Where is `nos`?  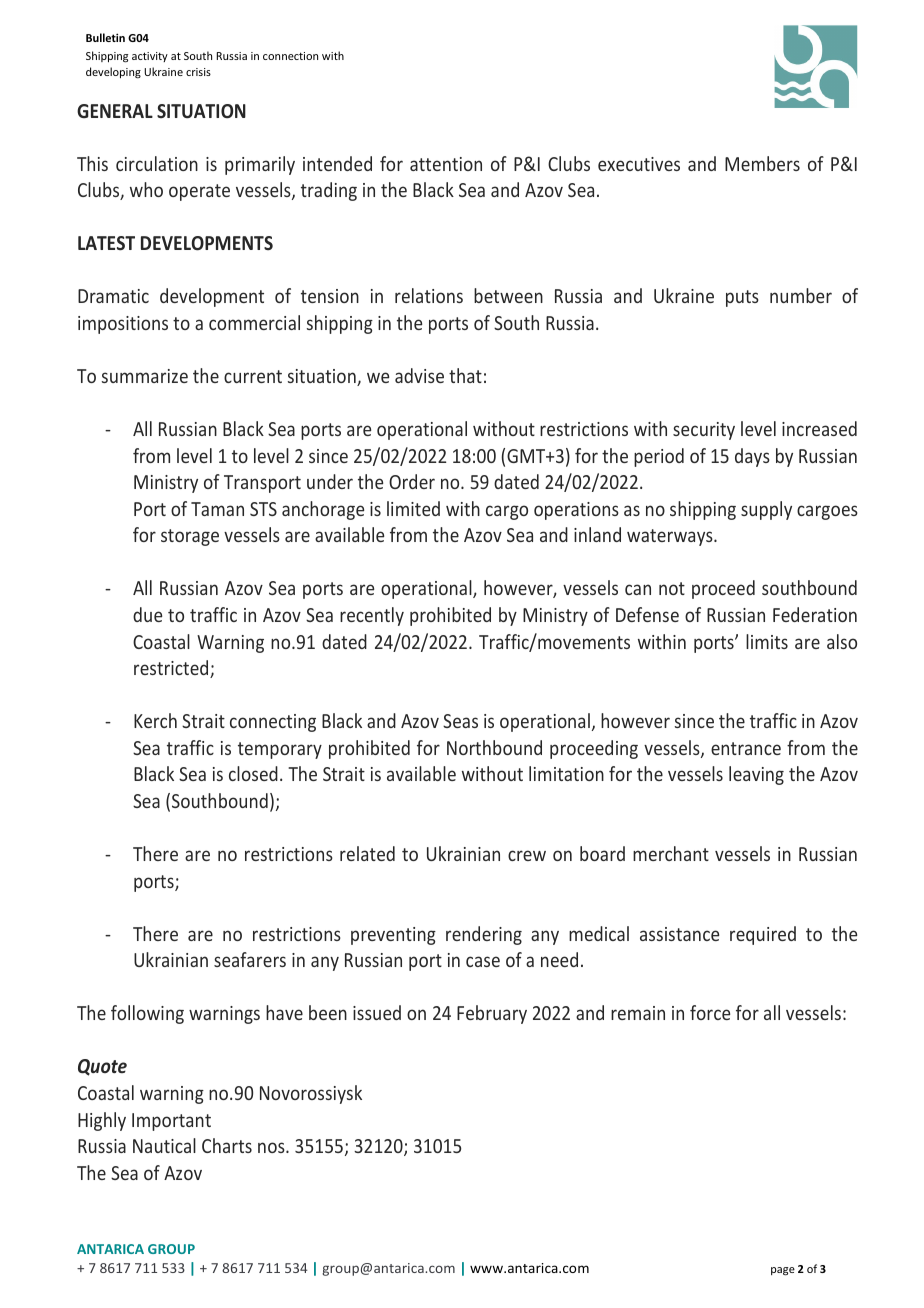 nos is located at coordinates (272, 1147).
